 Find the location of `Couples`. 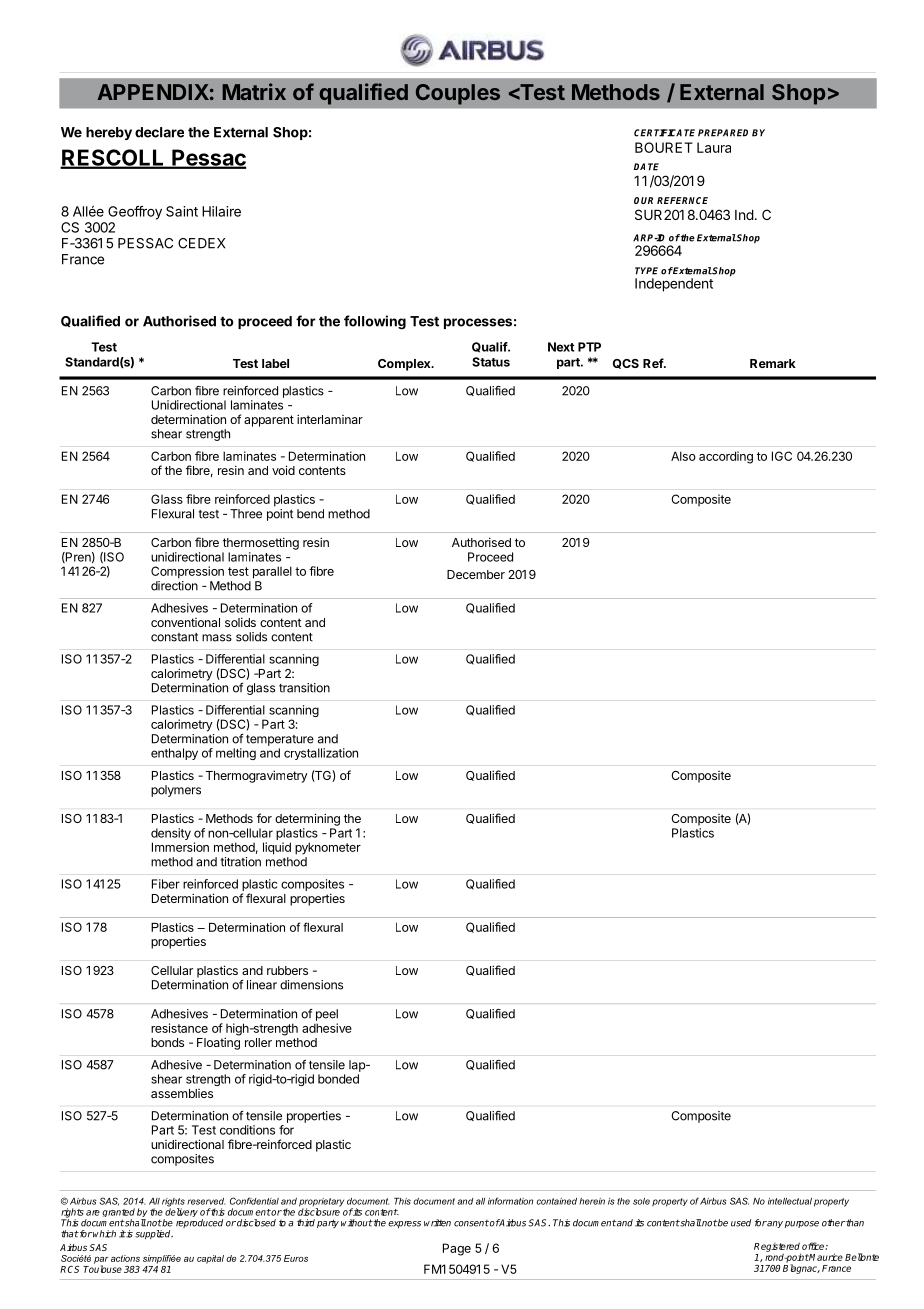

Couples is located at coordinates (458, 94).
